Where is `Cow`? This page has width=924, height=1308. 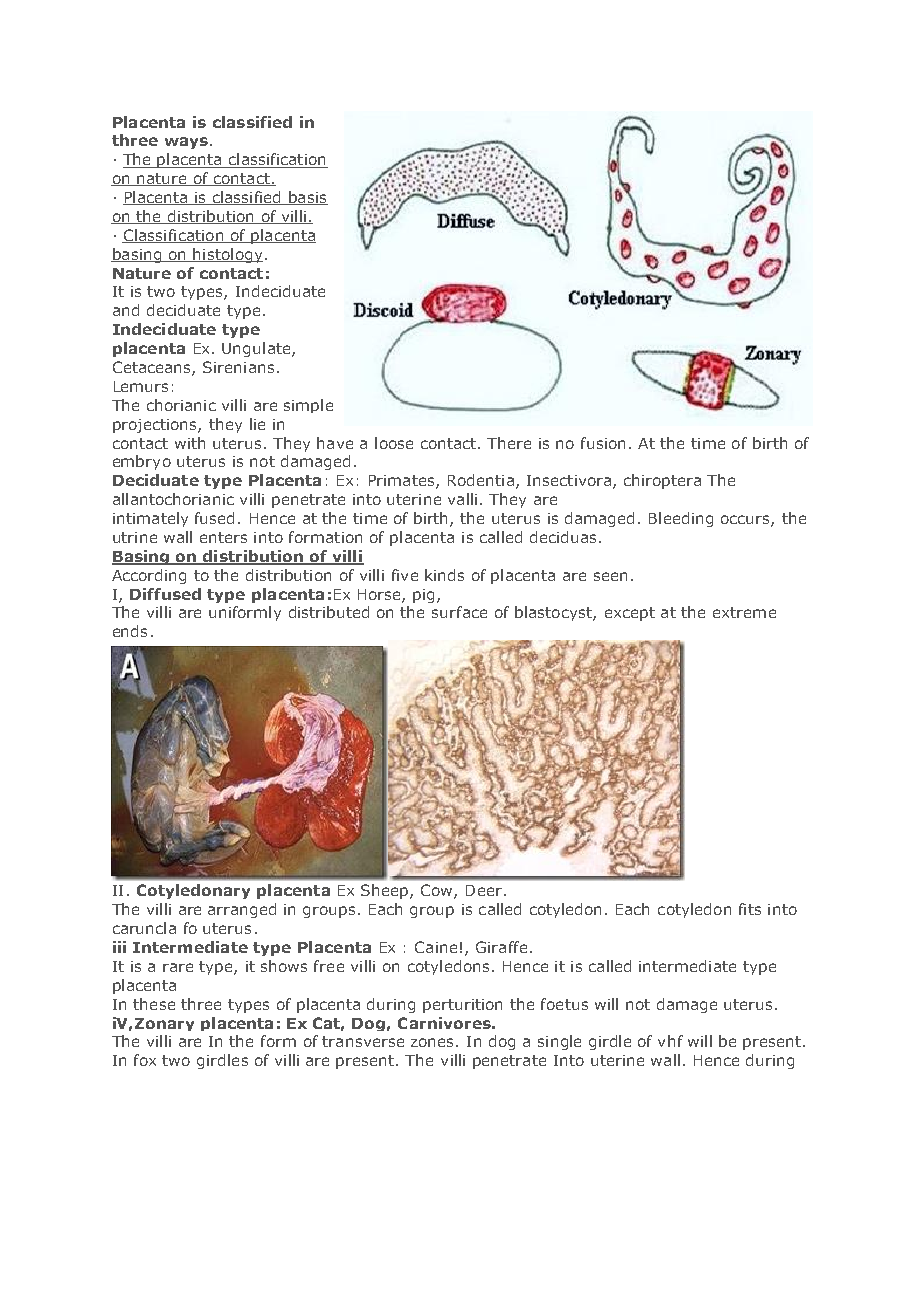
Cow is located at coordinates (438, 891).
